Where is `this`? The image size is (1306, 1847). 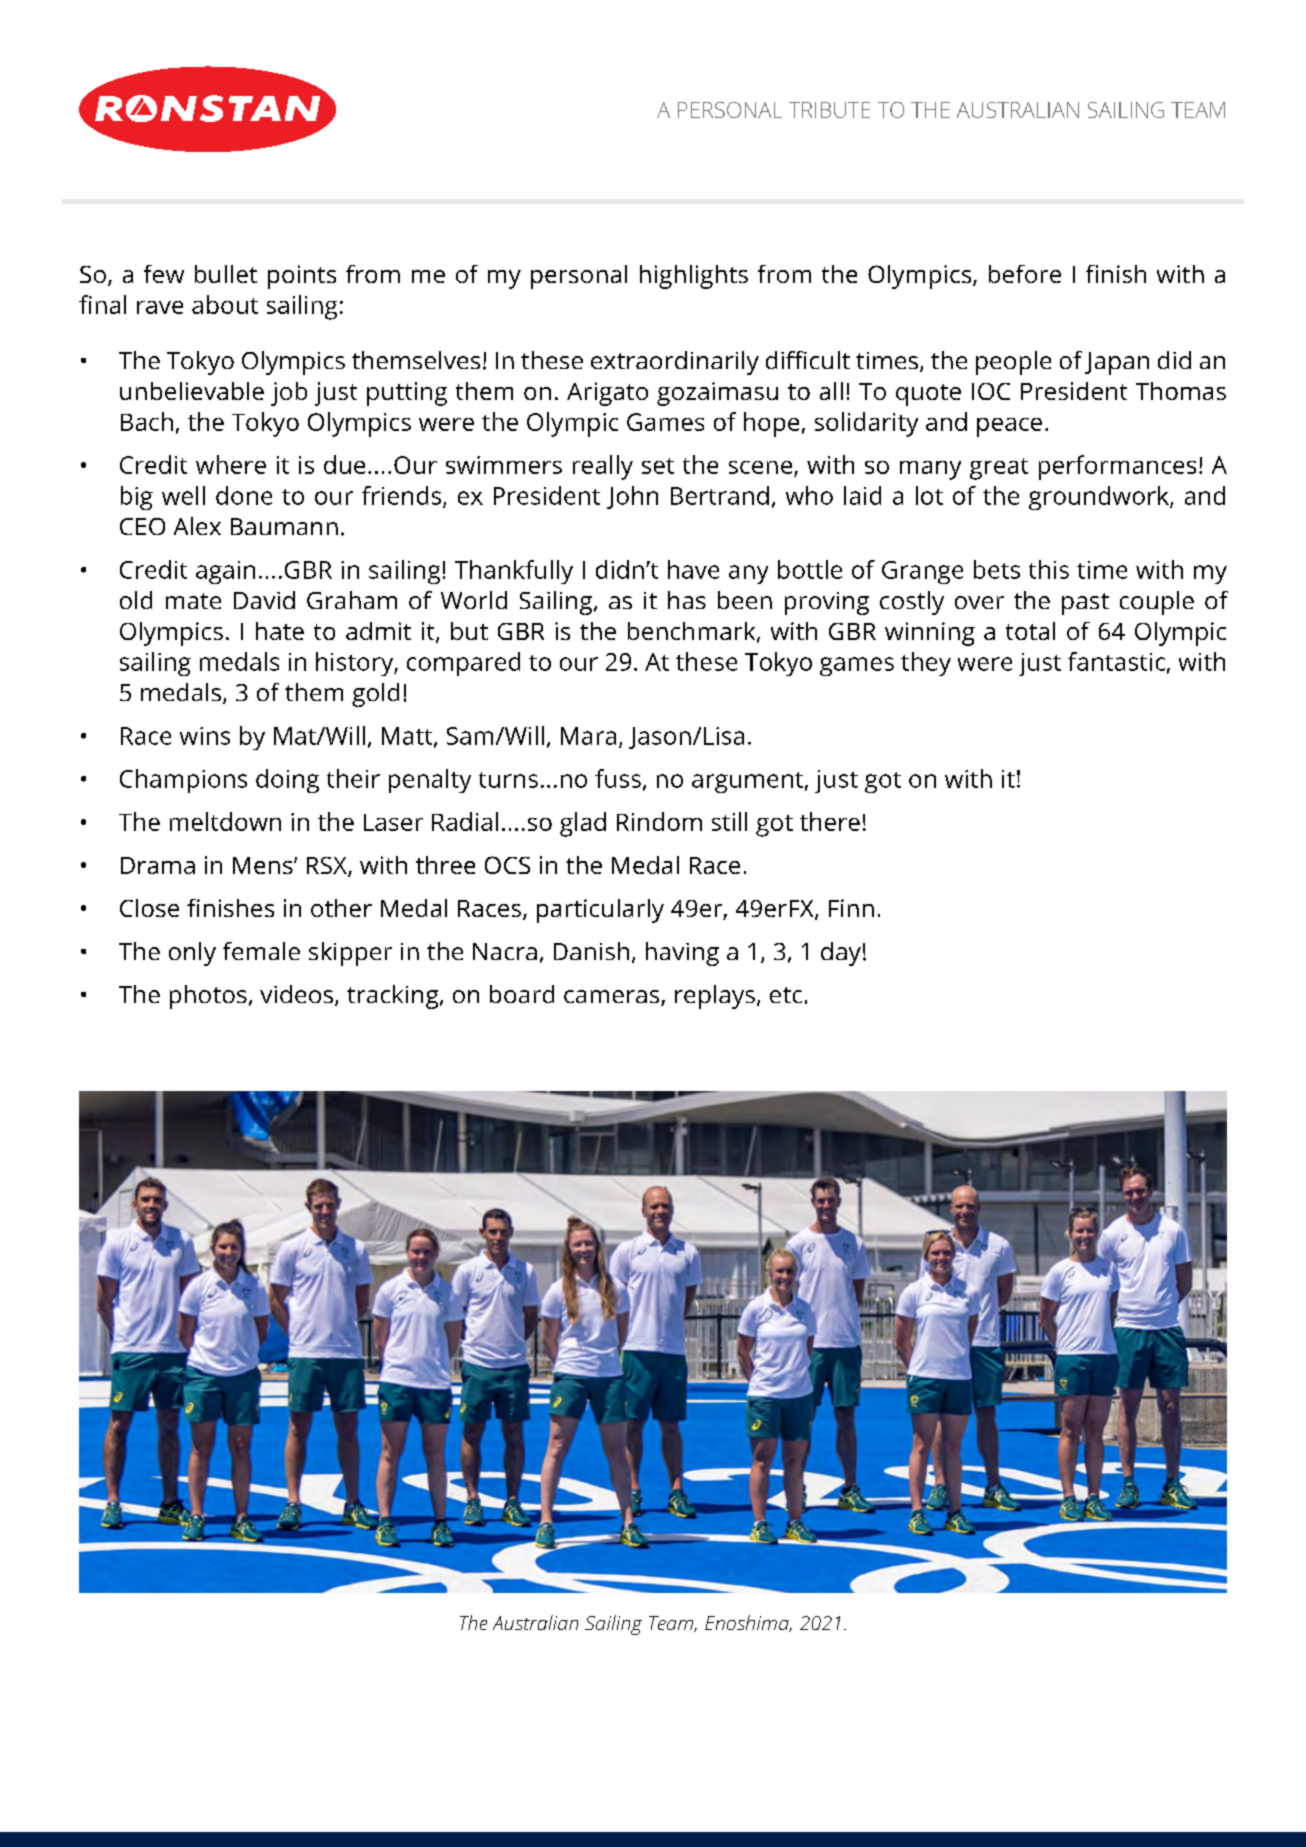 this is located at coordinates (1049, 569).
